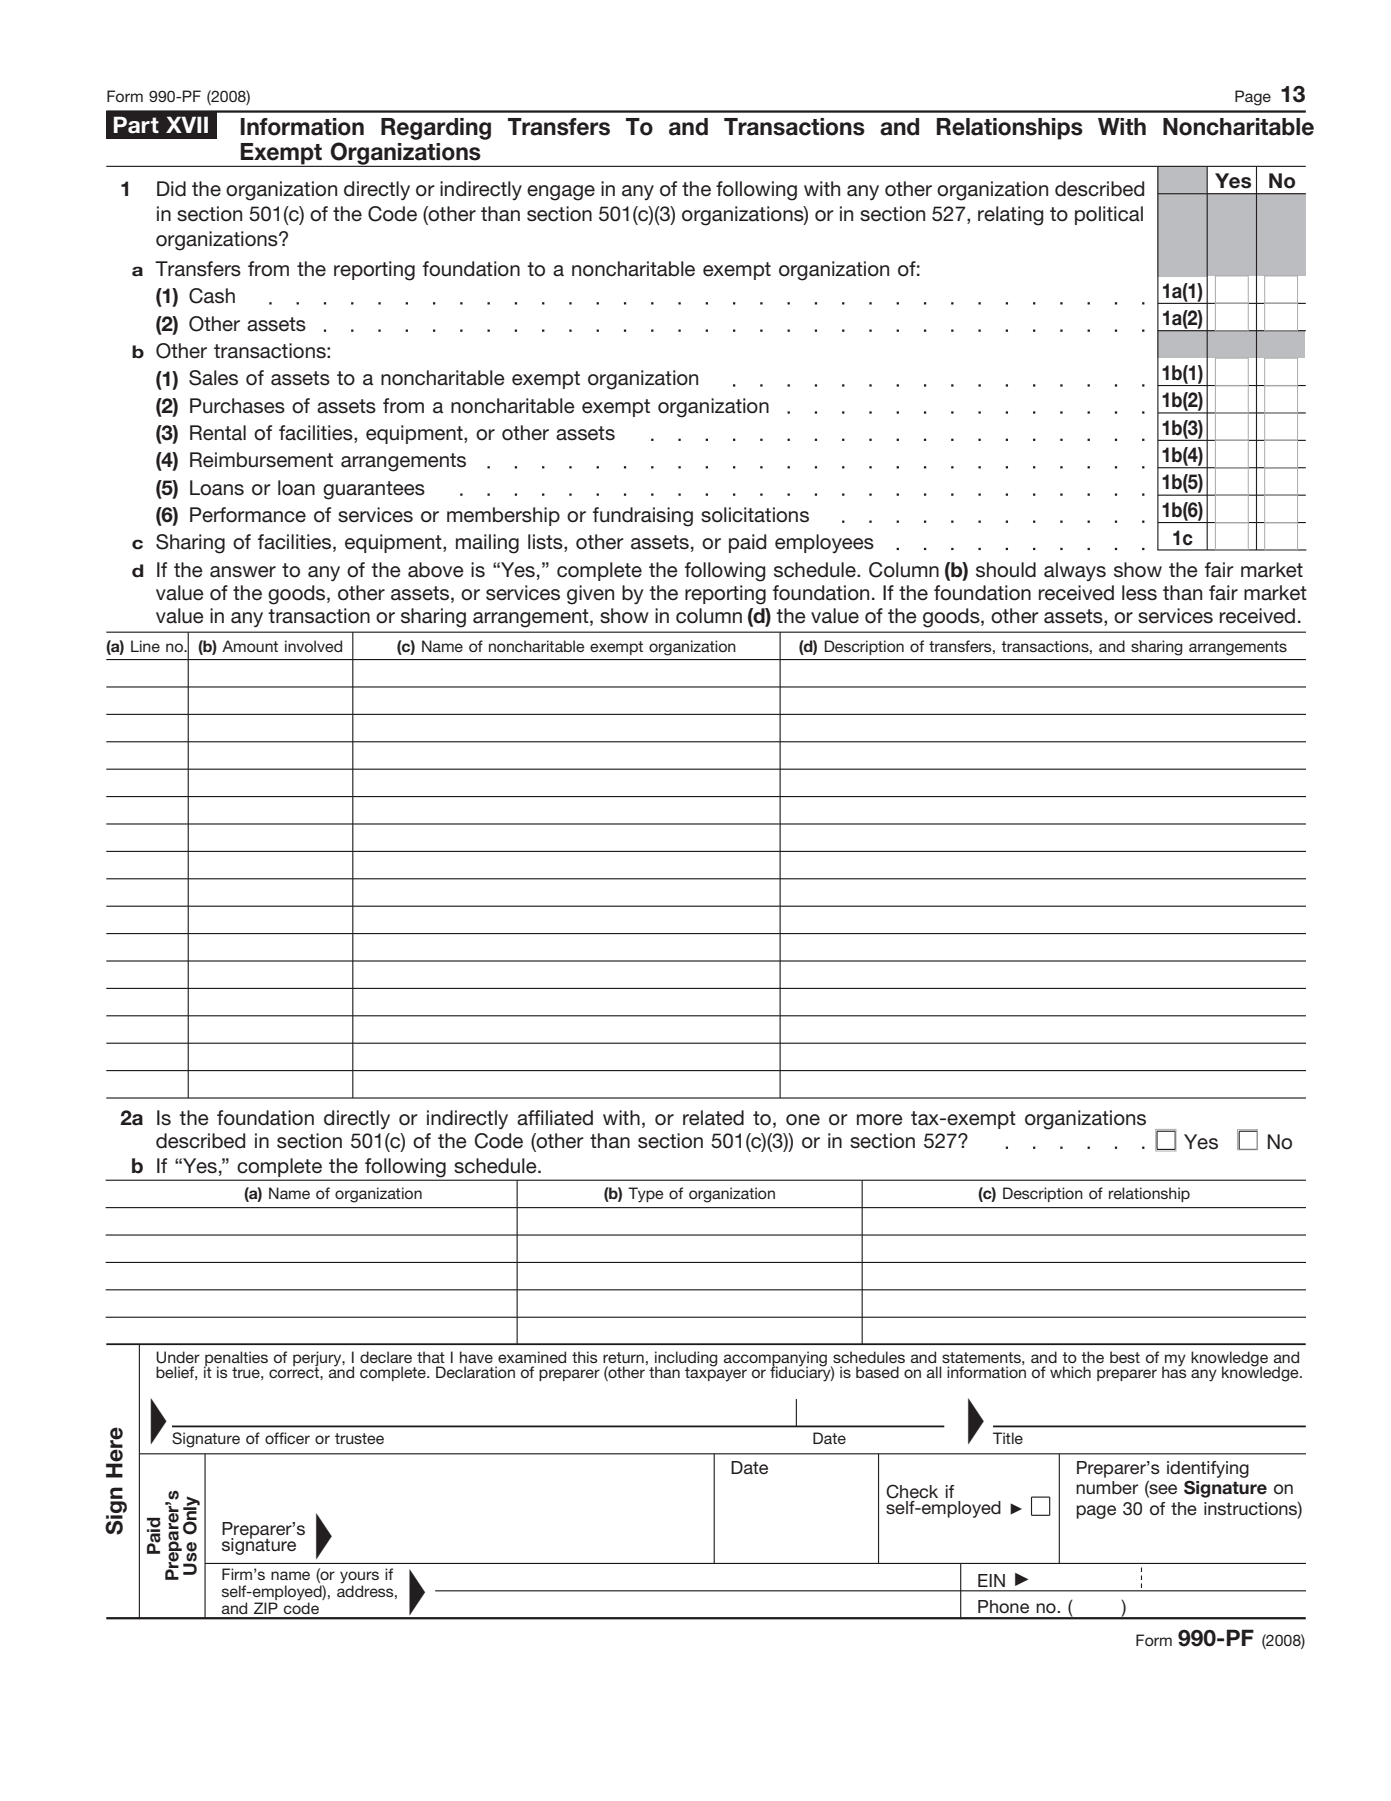  What do you see at coordinates (243, 572) in the screenshot?
I see `answer` at bounding box center [243, 572].
